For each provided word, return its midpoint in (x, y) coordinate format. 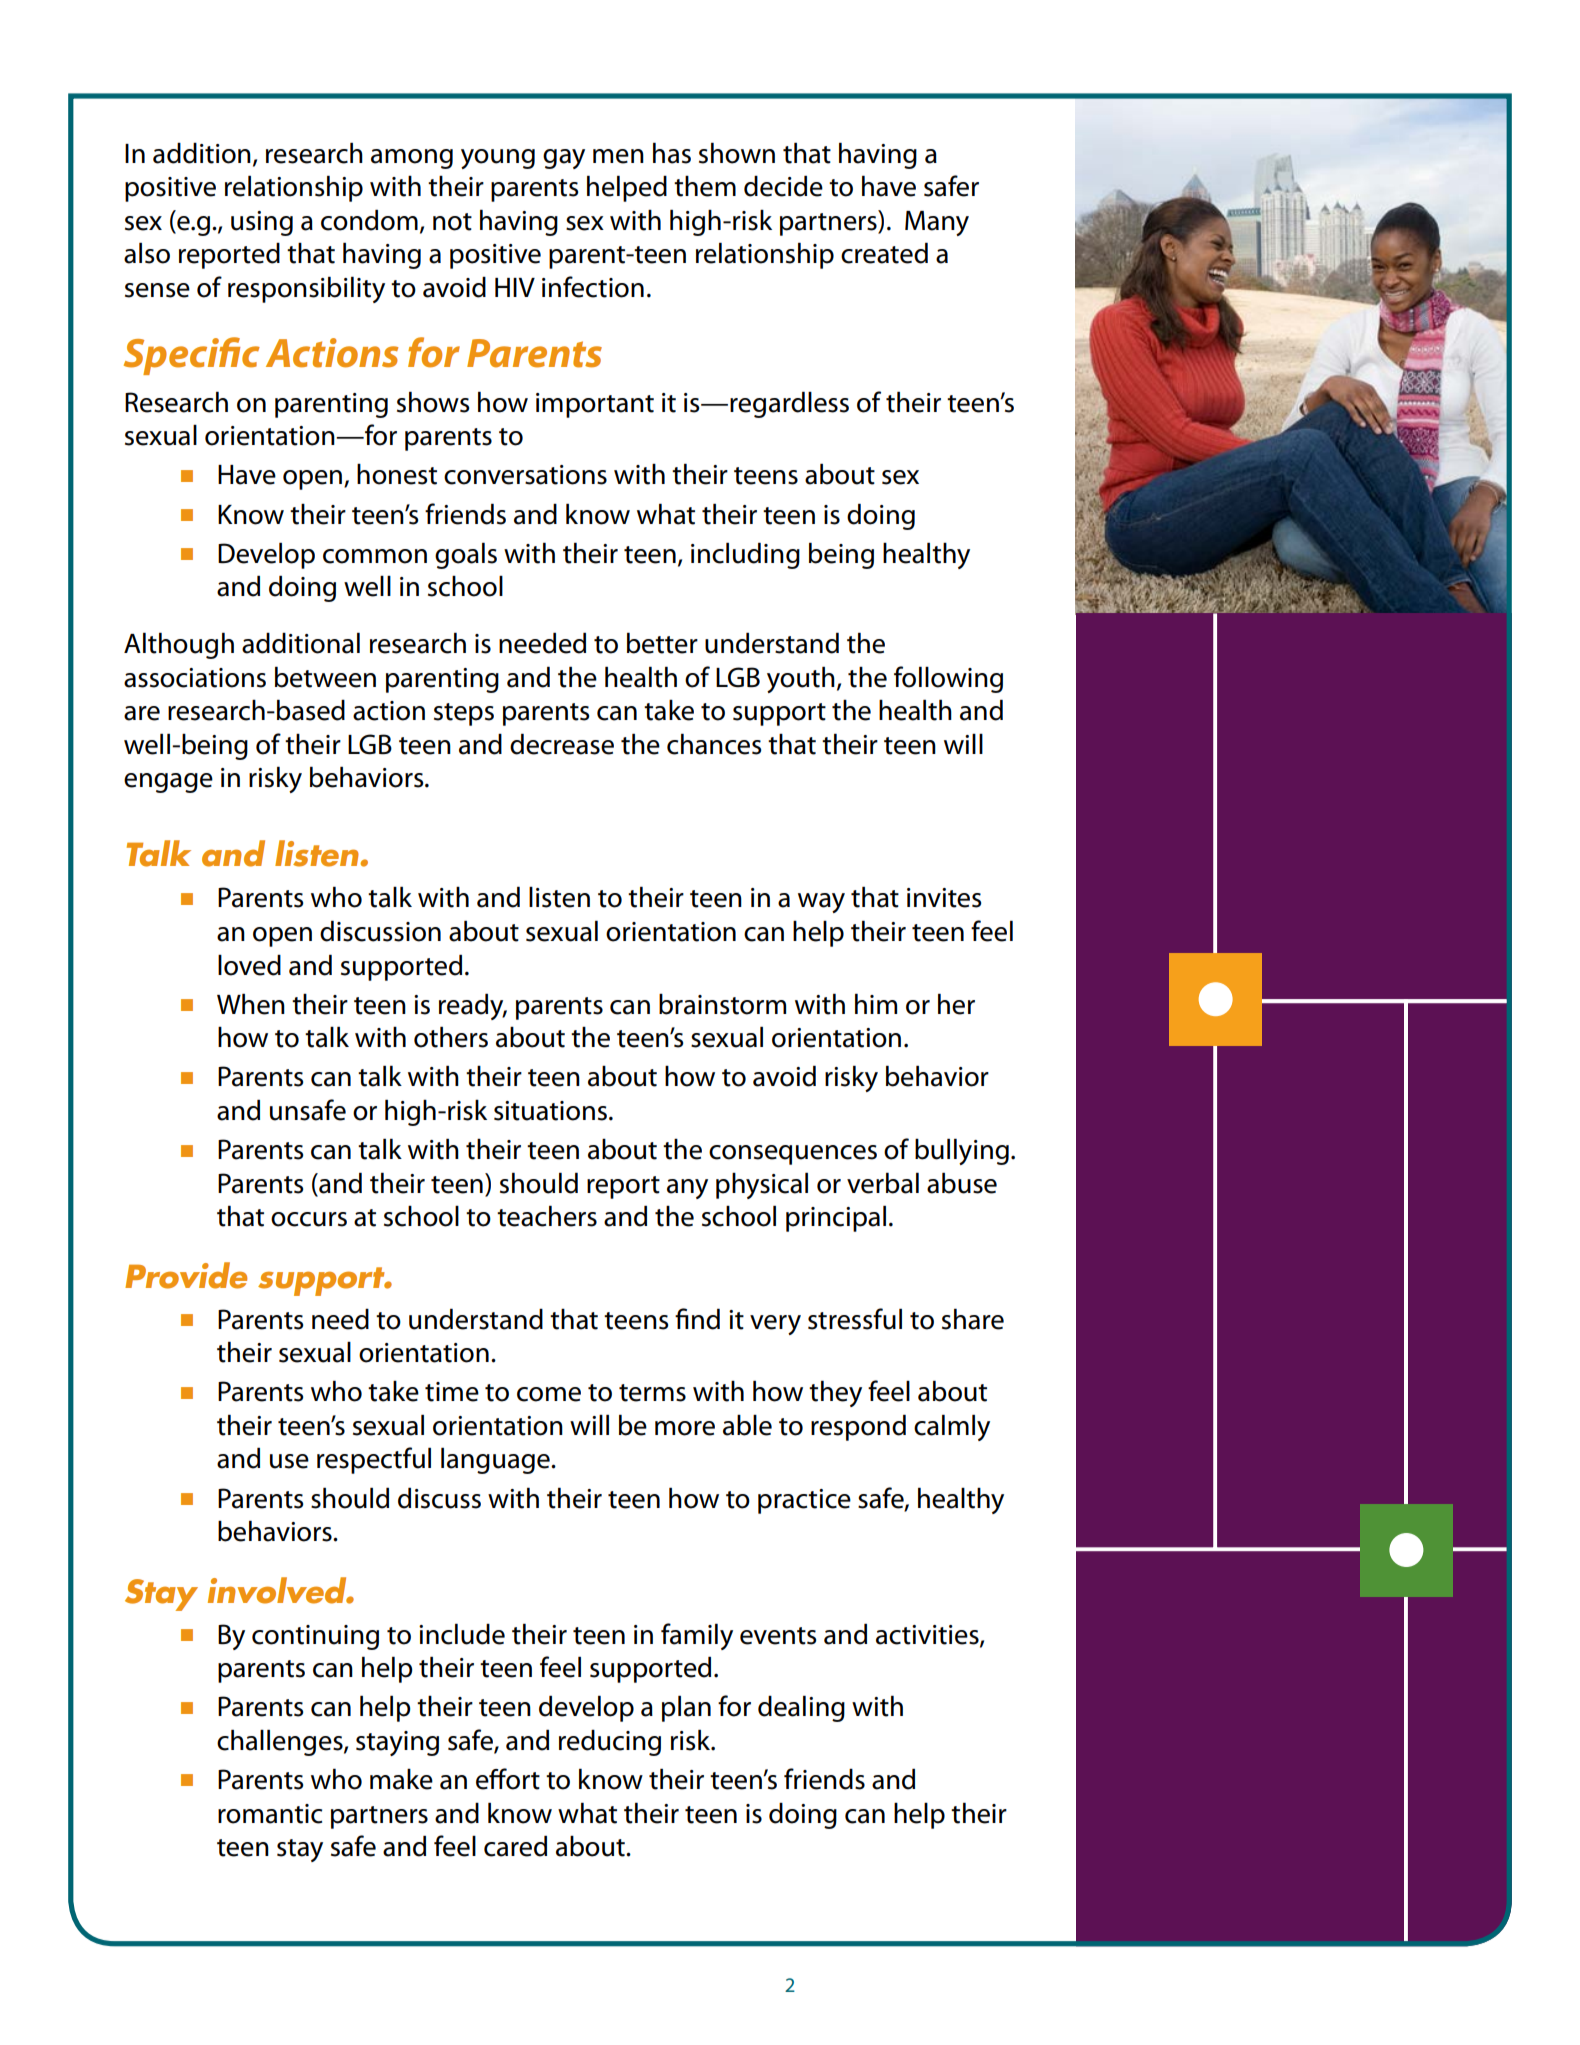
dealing (801, 1708)
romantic (270, 1814)
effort (508, 1779)
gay (564, 159)
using (262, 223)
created (884, 253)
